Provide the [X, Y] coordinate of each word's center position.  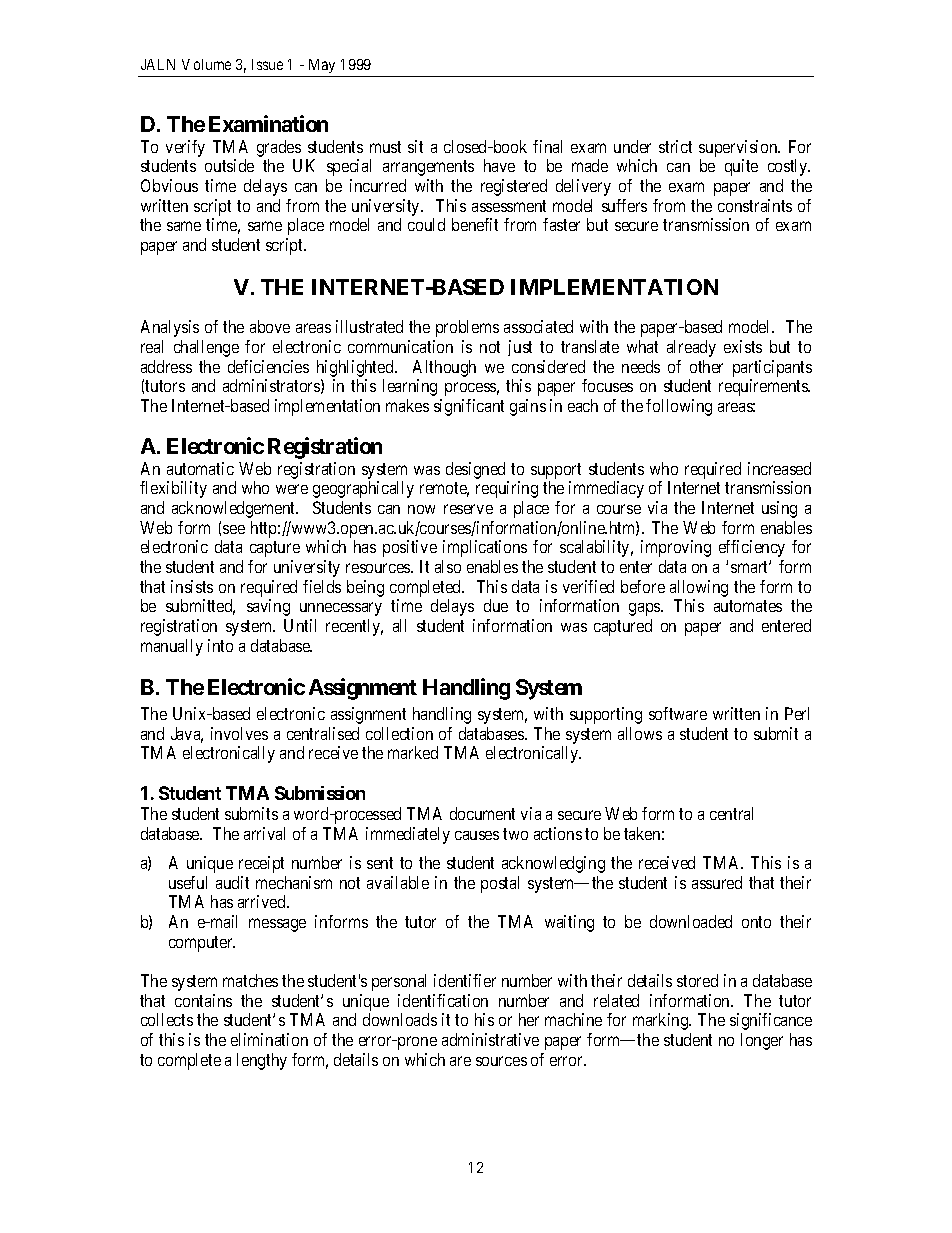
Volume [206, 64]
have [499, 165]
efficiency [752, 548]
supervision [739, 148]
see [234, 529]
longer [762, 1041]
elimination [269, 1039]
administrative [490, 1039]
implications [485, 548]
